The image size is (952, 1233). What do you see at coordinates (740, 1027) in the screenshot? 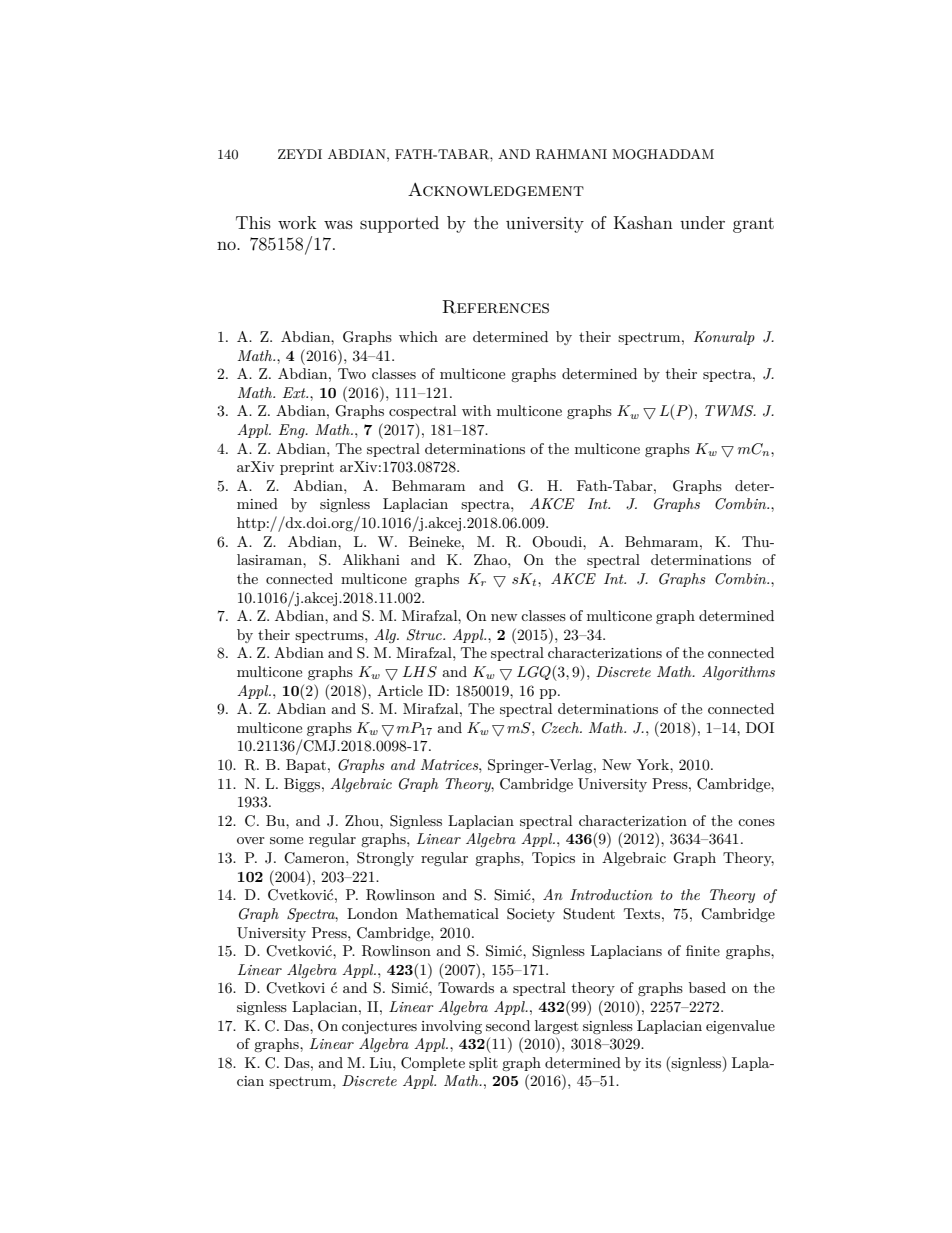
I see `eigenvalue` at bounding box center [740, 1027].
